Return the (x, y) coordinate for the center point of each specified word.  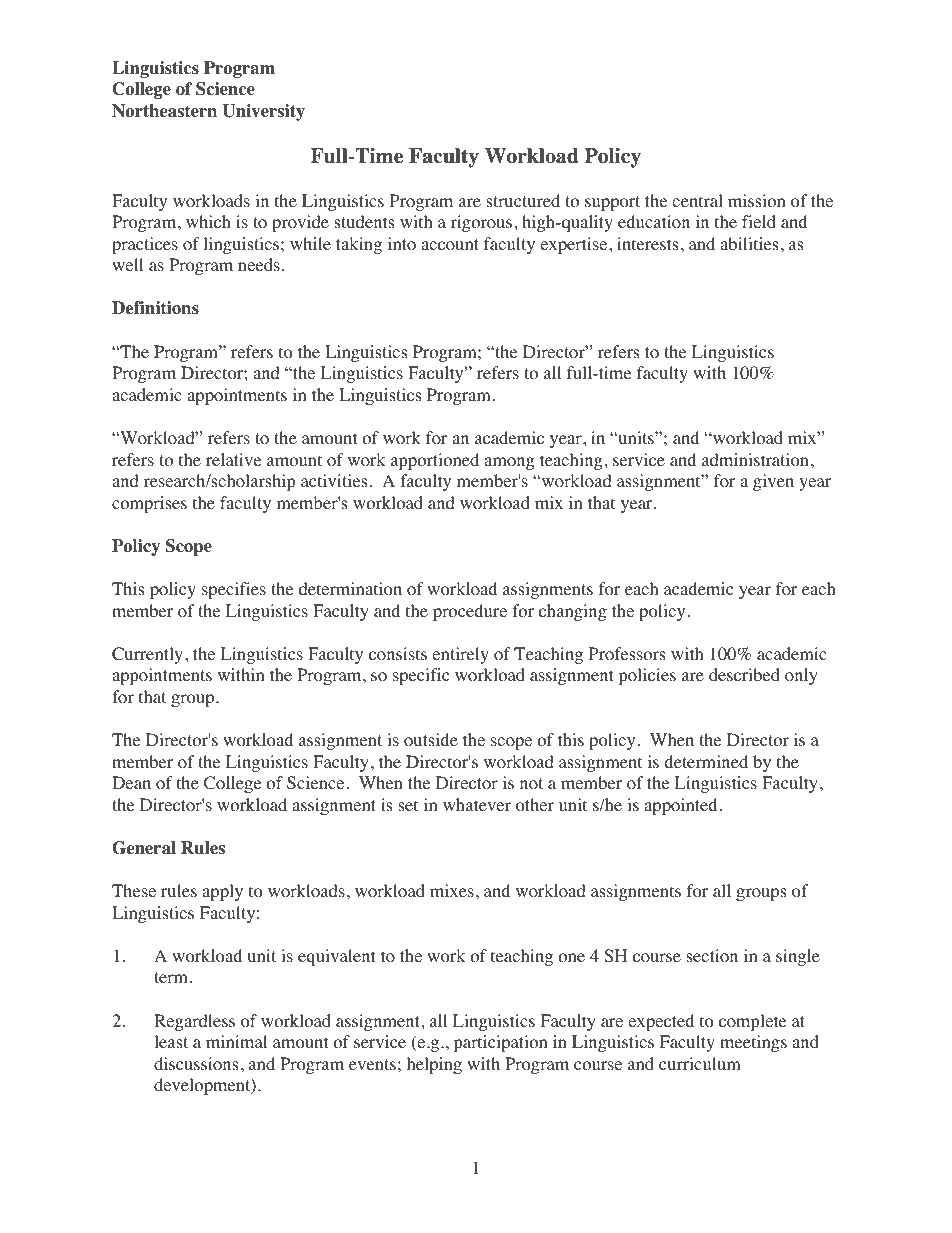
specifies (234, 590)
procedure (470, 612)
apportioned (435, 461)
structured (523, 200)
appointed (680, 806)
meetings (753, 1043)
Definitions (155, 308)
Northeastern (164, 111)
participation (500, 1043)
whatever (477, 804)
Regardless (194, 1022)
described (744, 674)
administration (755, 460)
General (144, 848)
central (697, 200)
